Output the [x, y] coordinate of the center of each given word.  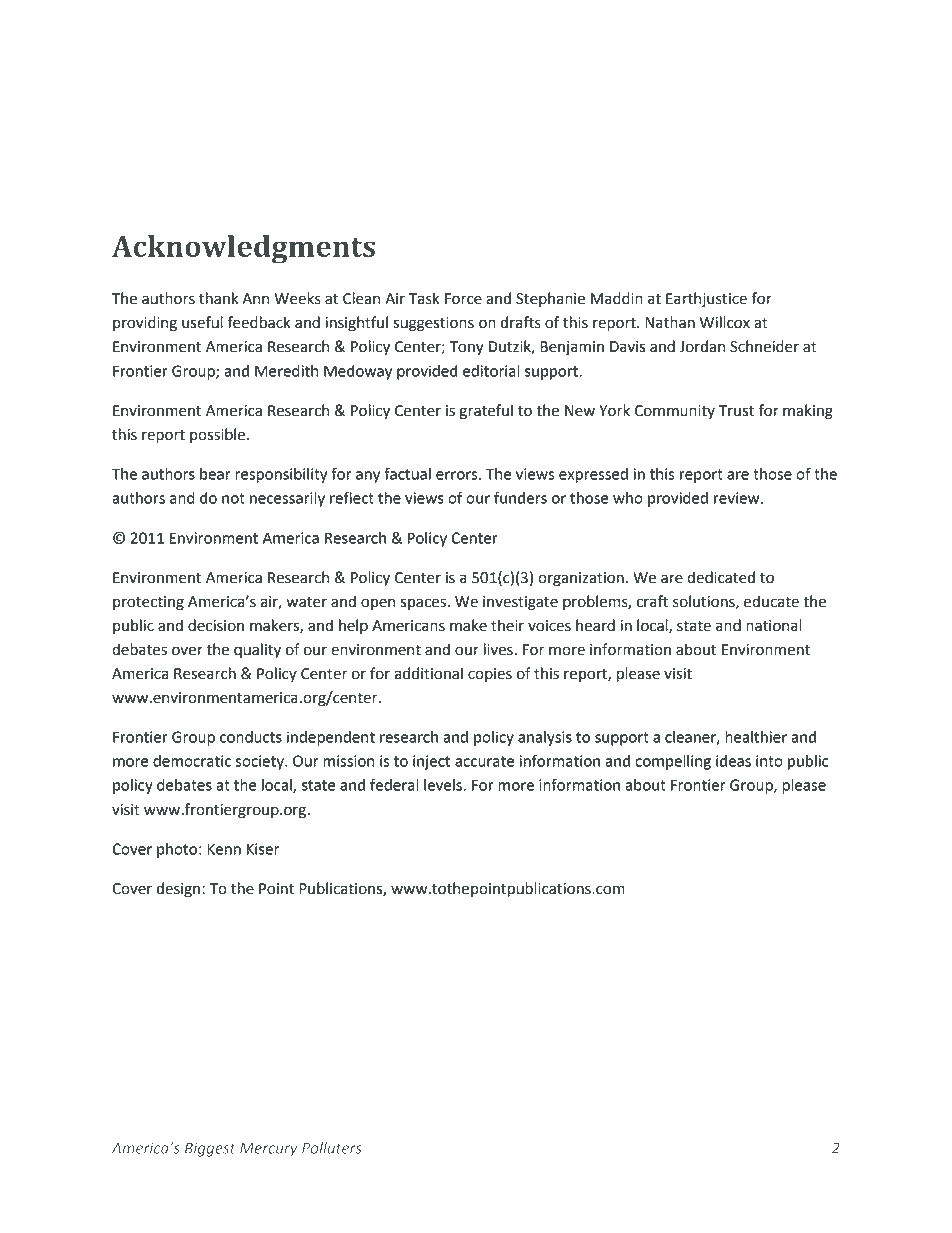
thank [218, 298]
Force [463, 299]
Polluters [332, 1148]
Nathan [670, 322]
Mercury [269, 1150]
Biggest [210, 1149]
